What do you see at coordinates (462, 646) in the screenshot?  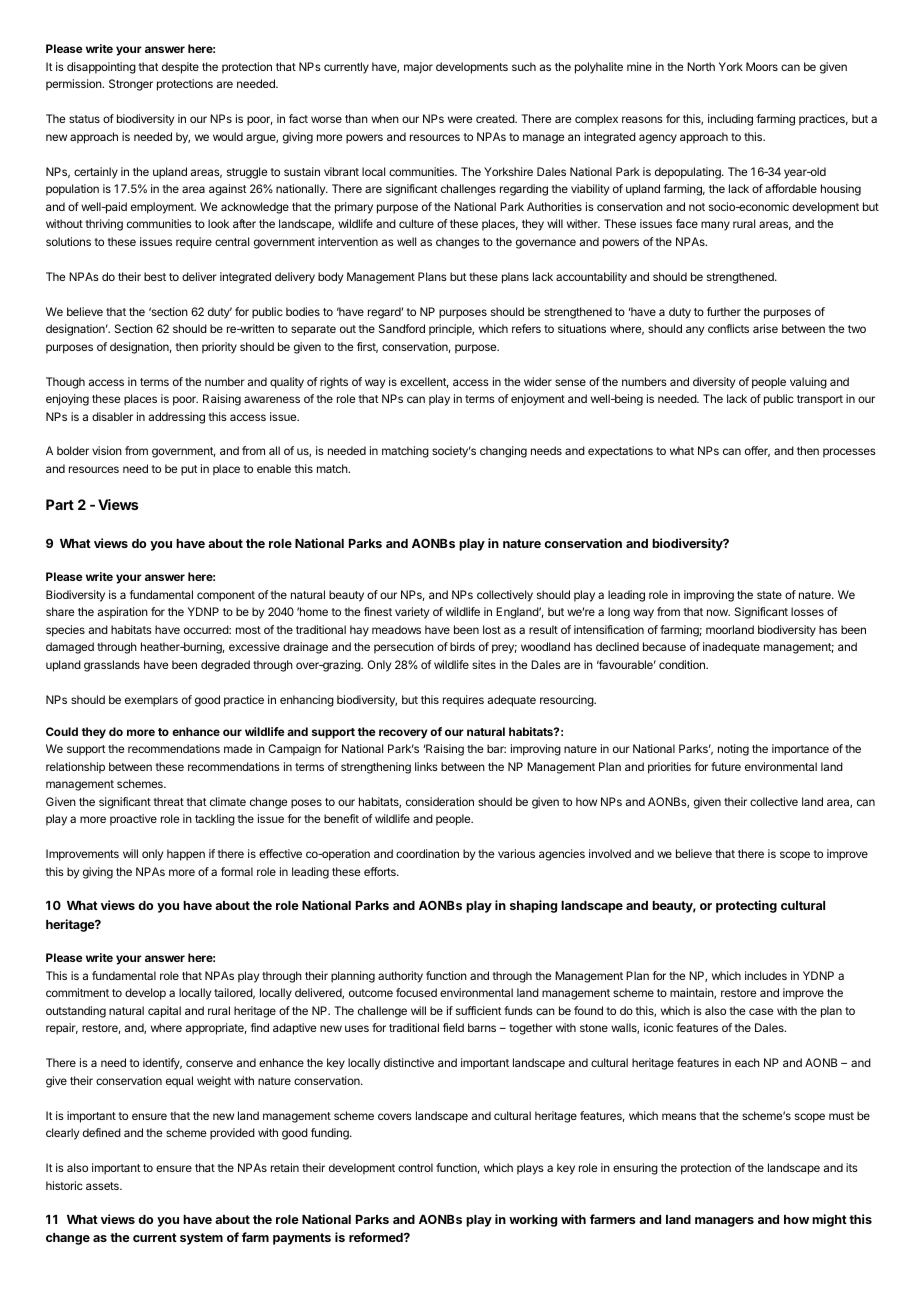 I see `birds` at bounding box center [462, 646].
